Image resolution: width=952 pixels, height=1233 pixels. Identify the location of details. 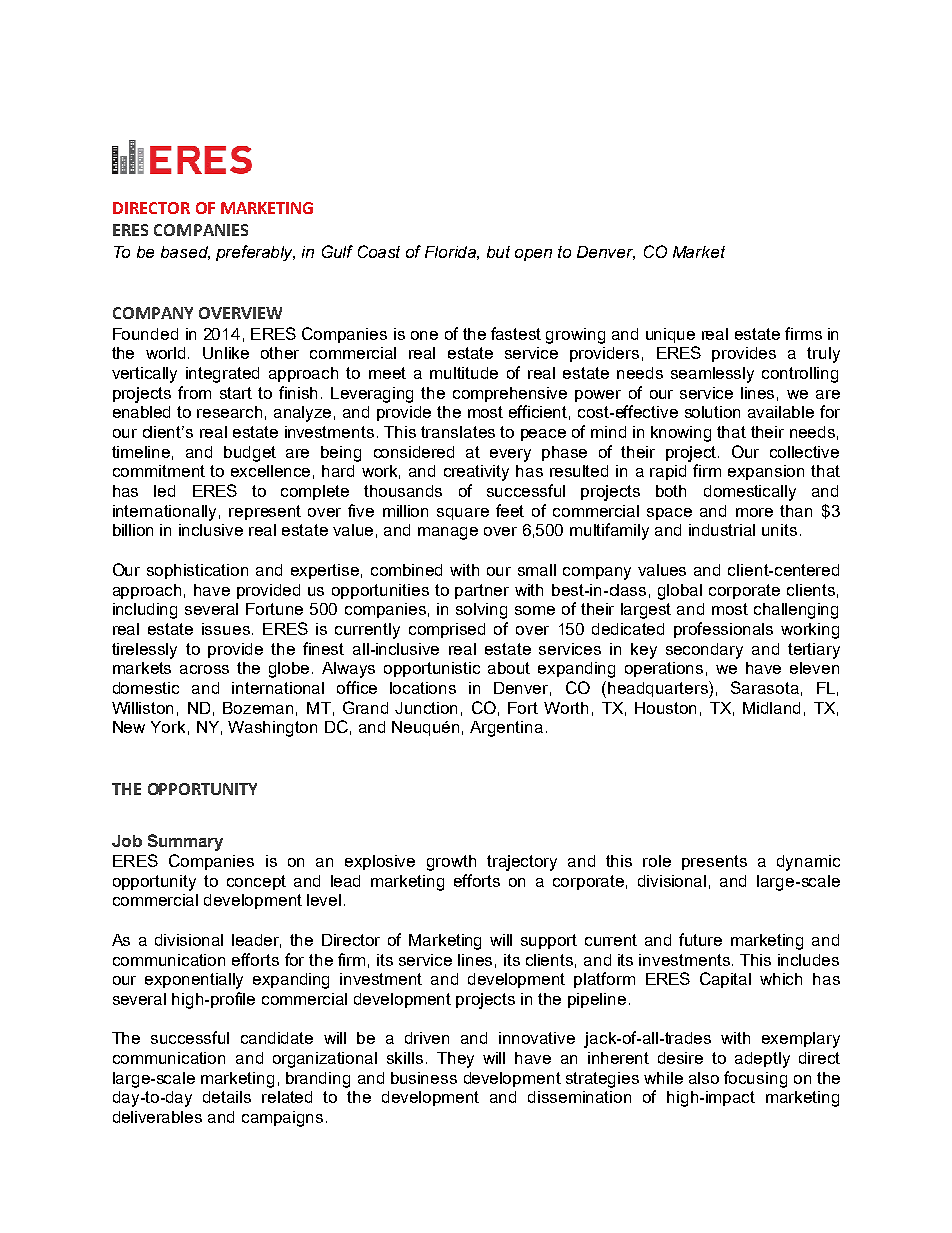
(227, 1097).
